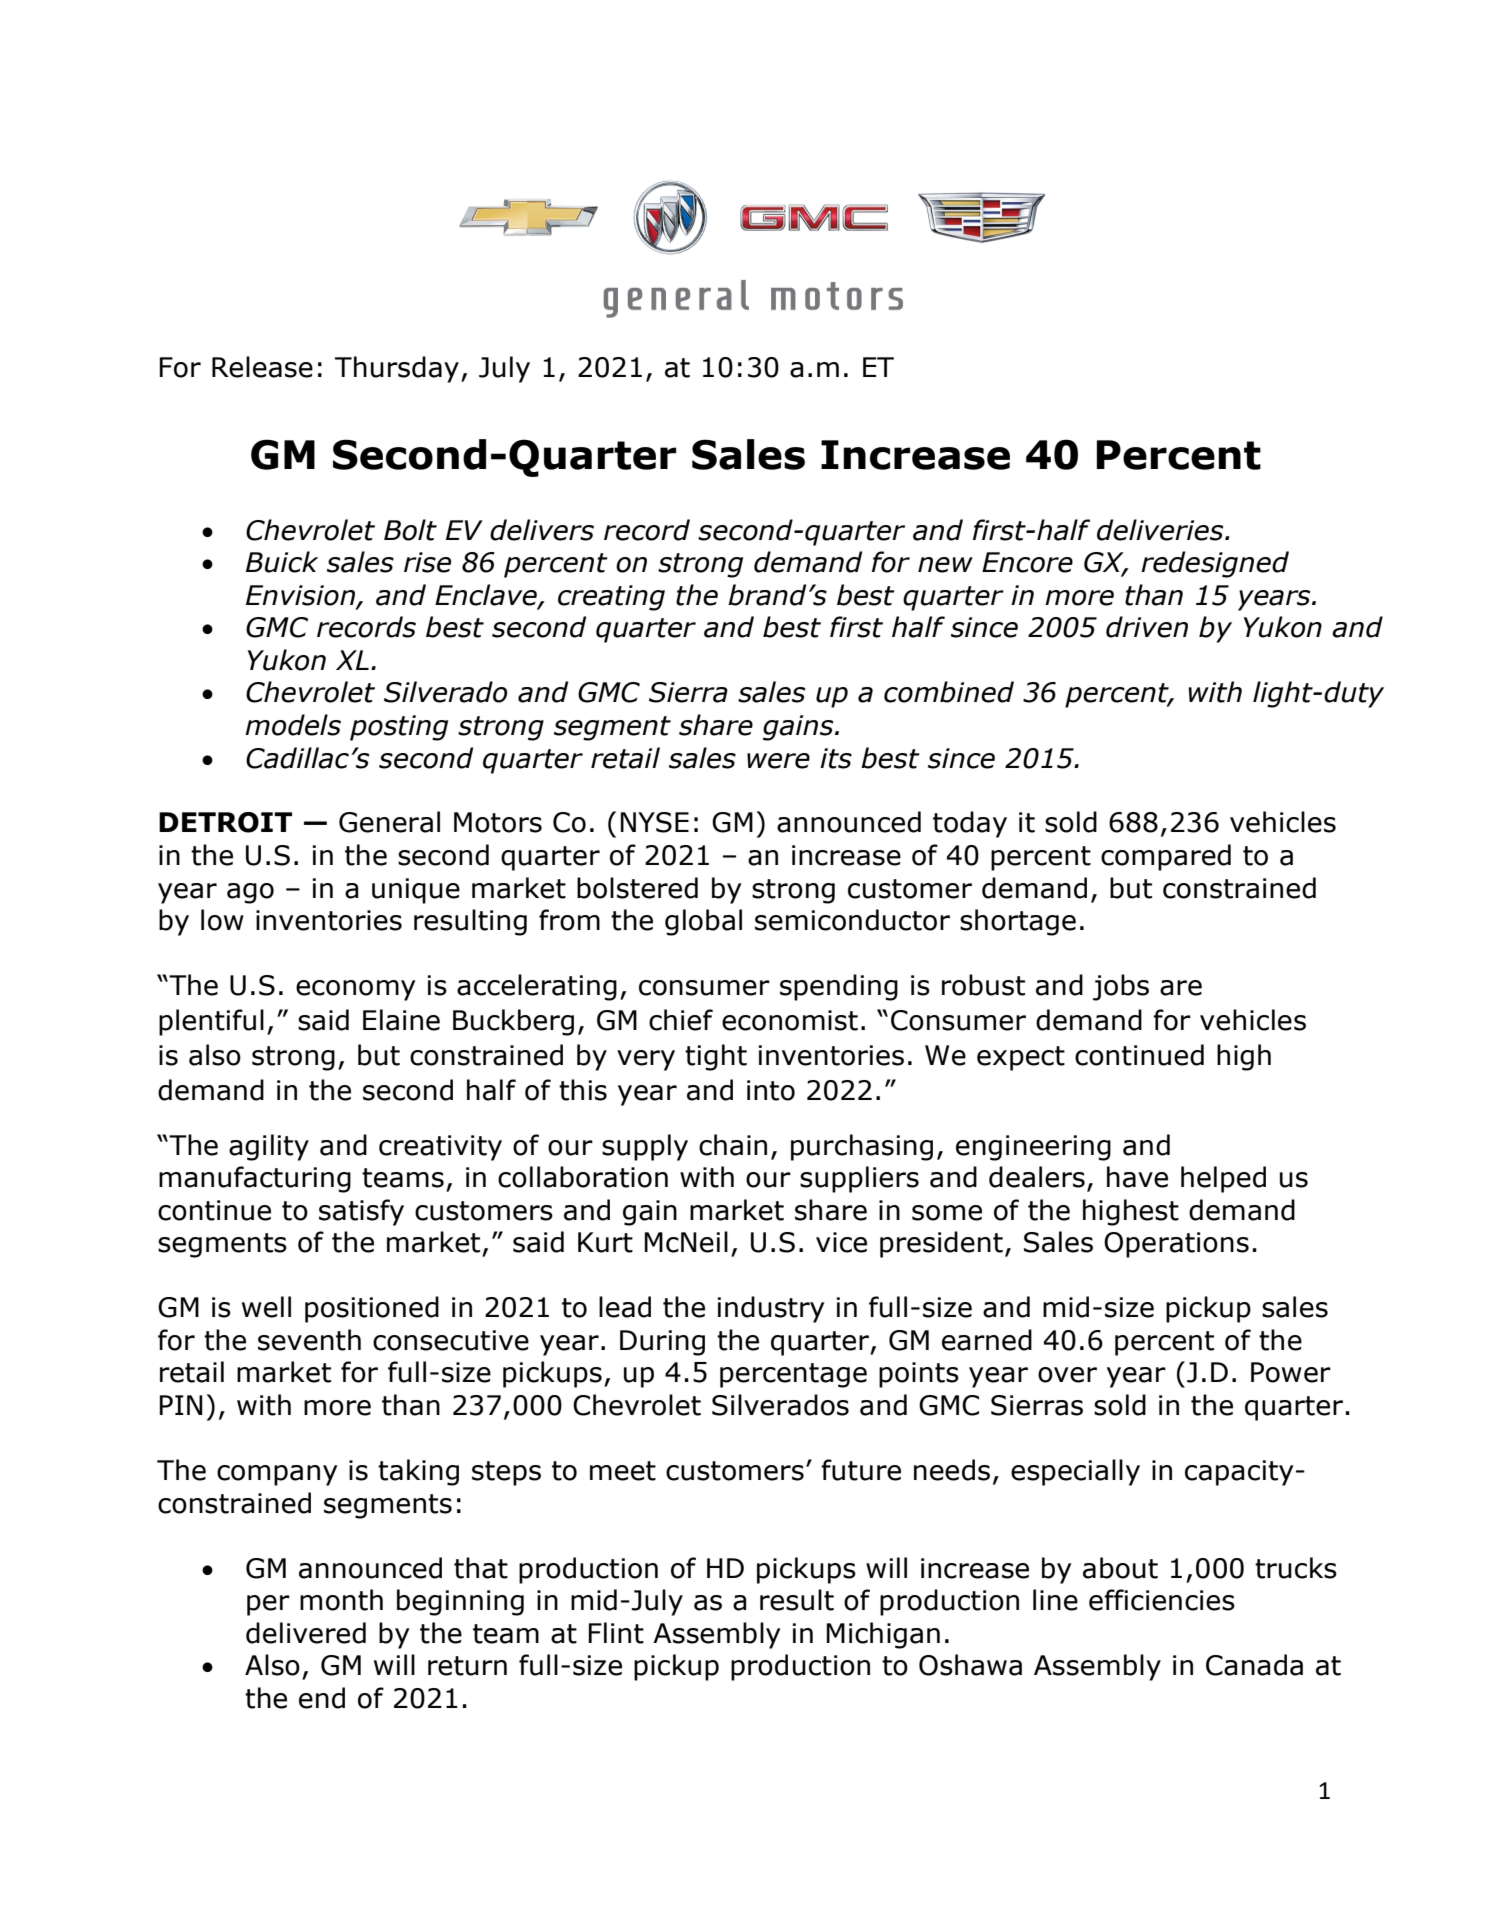 The width and height of the document is (1489, 1926). I want to click on Release, so click(262, 367).
